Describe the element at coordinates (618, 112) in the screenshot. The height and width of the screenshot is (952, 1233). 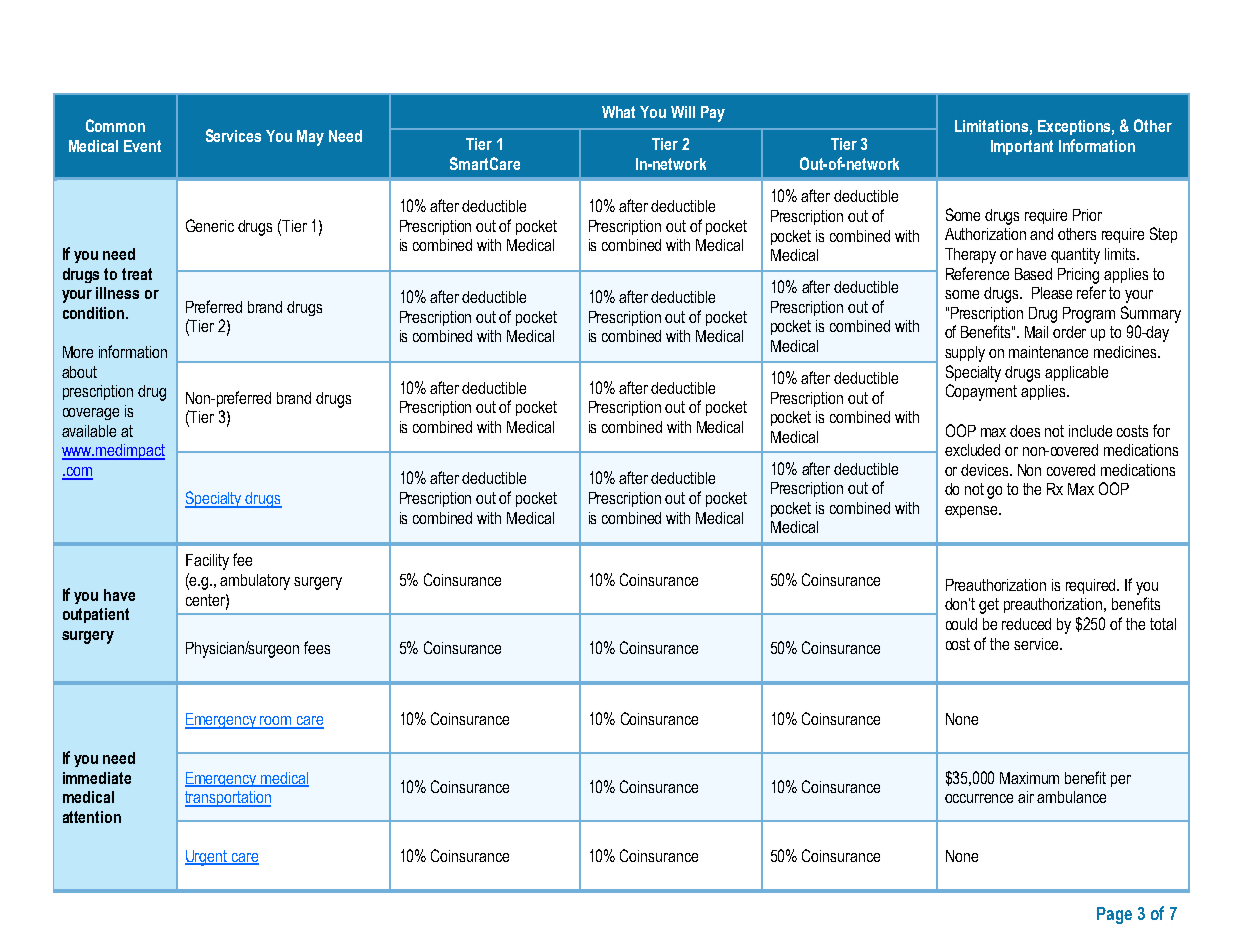
I see `What` at that location.
